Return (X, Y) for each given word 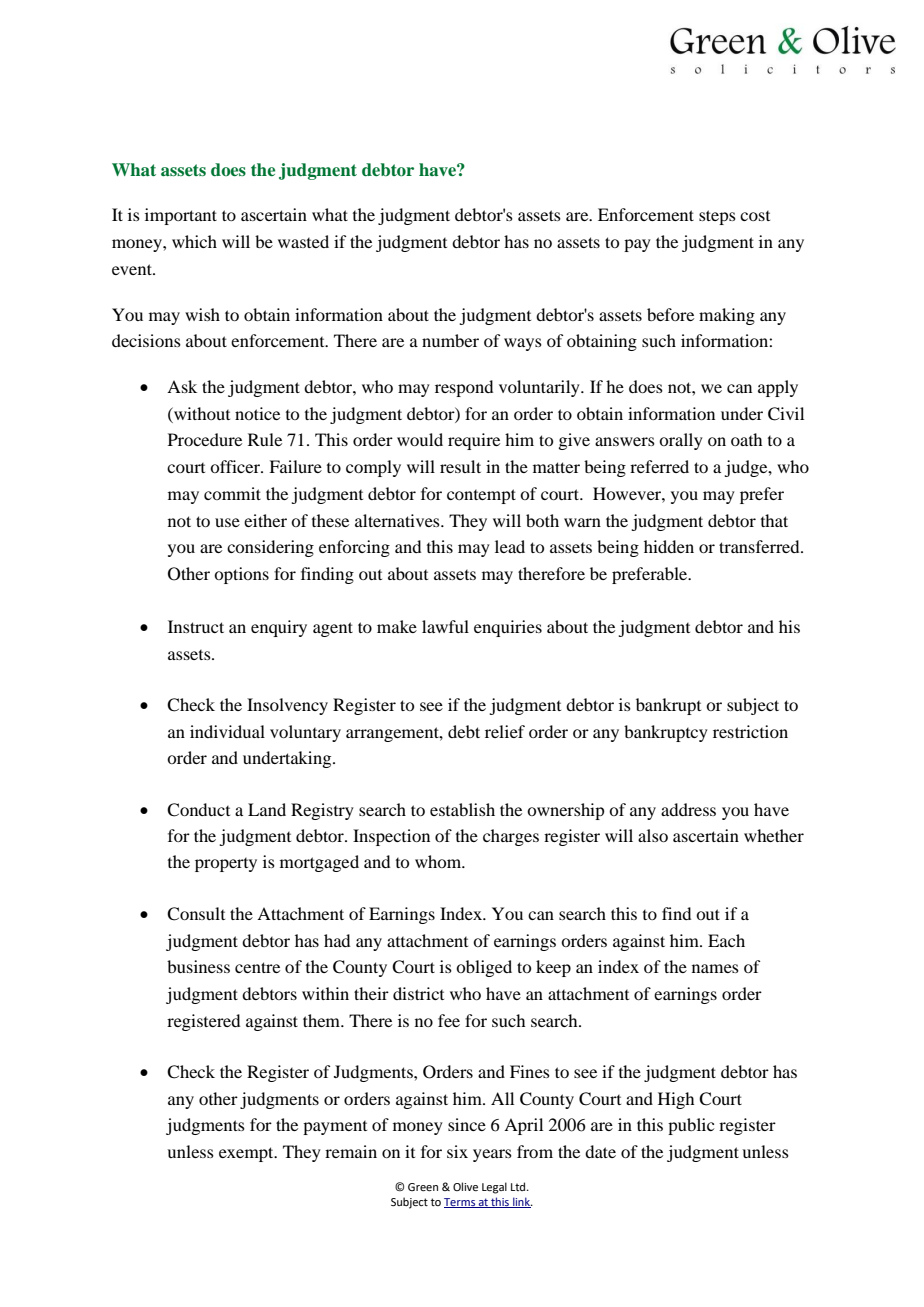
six (457, 1151)
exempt (247, 1154)
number (450, 340)
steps (717, 217)
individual (227, 731)
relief (505, 731)
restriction (750, 731)
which (194, 241)
